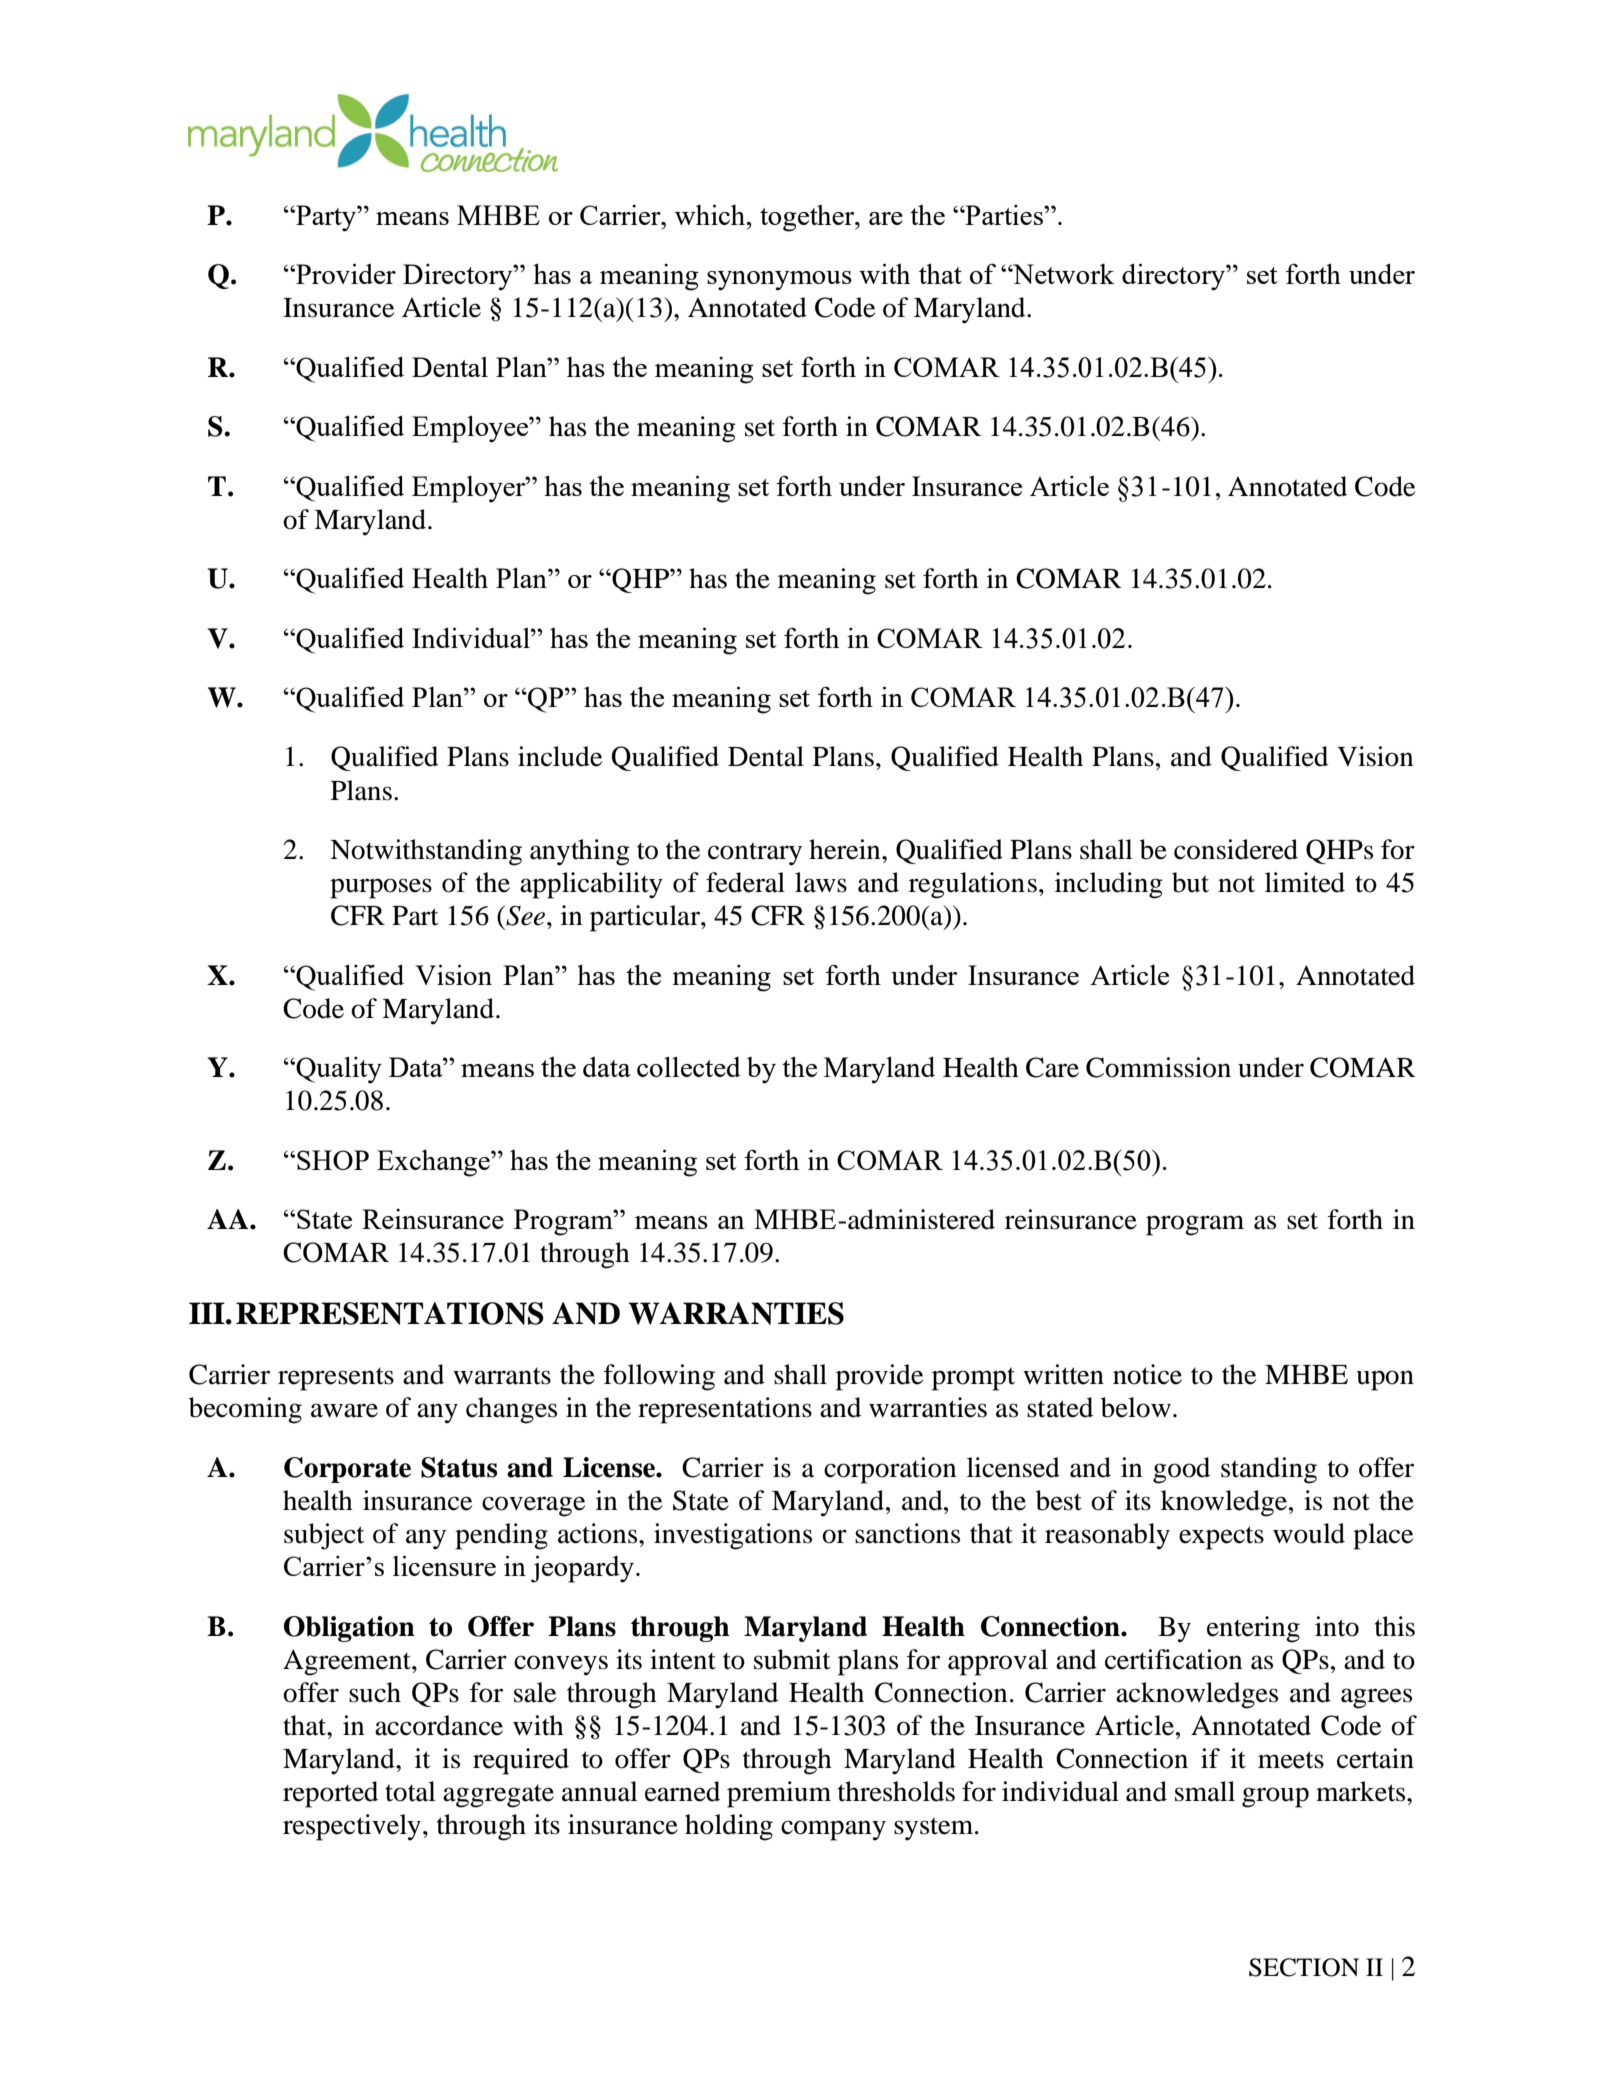 The width and height of the document is (1604, 2076). I want to click on synonymous, so click(779, 281).
